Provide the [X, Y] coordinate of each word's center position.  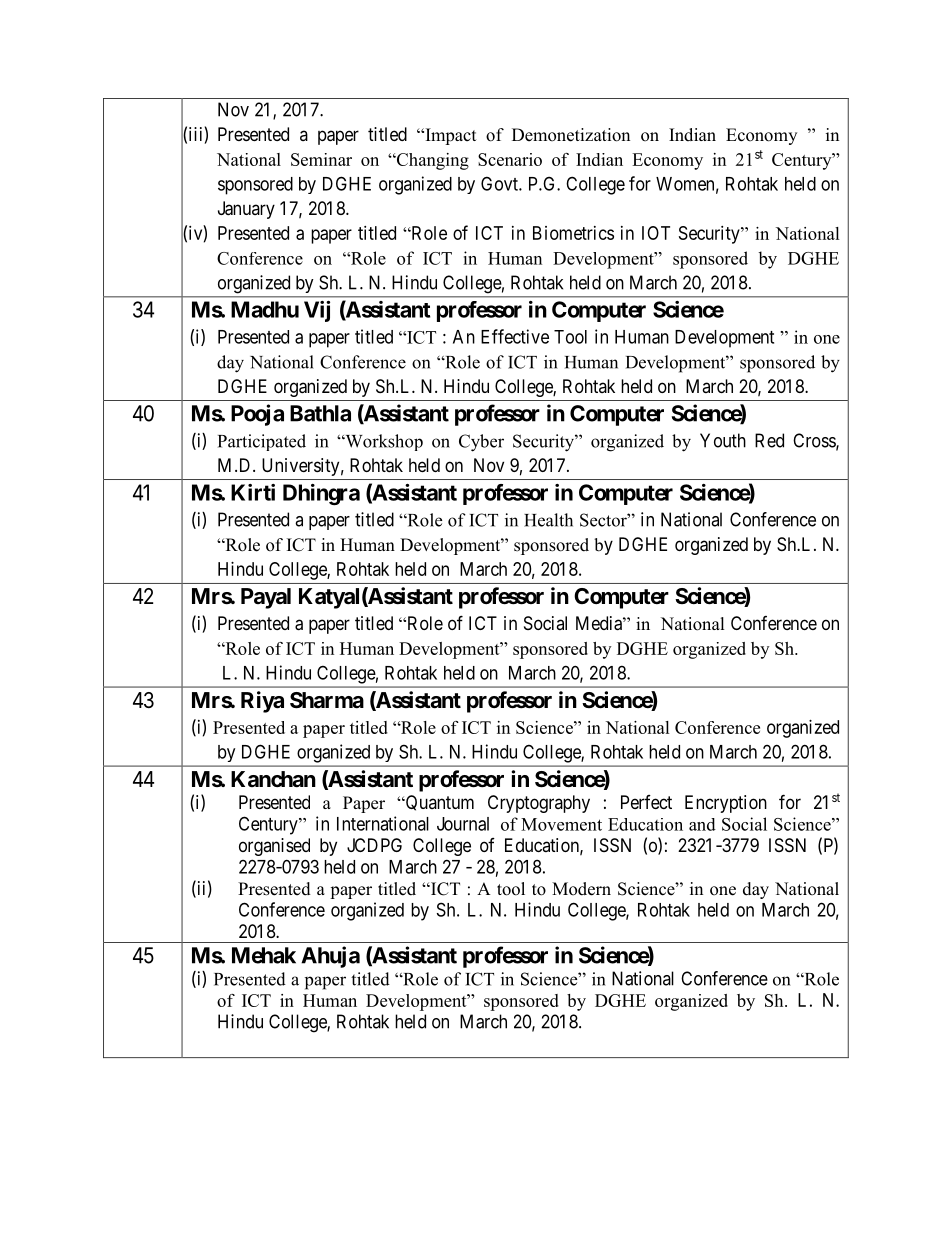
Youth [723, 440]
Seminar [321, 159]
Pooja [257, 415]
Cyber [481, 443]
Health [548, 520]
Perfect [646, 802]
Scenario [510, 159]
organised [274, 847]
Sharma [327, 700]
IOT [656, 233]
